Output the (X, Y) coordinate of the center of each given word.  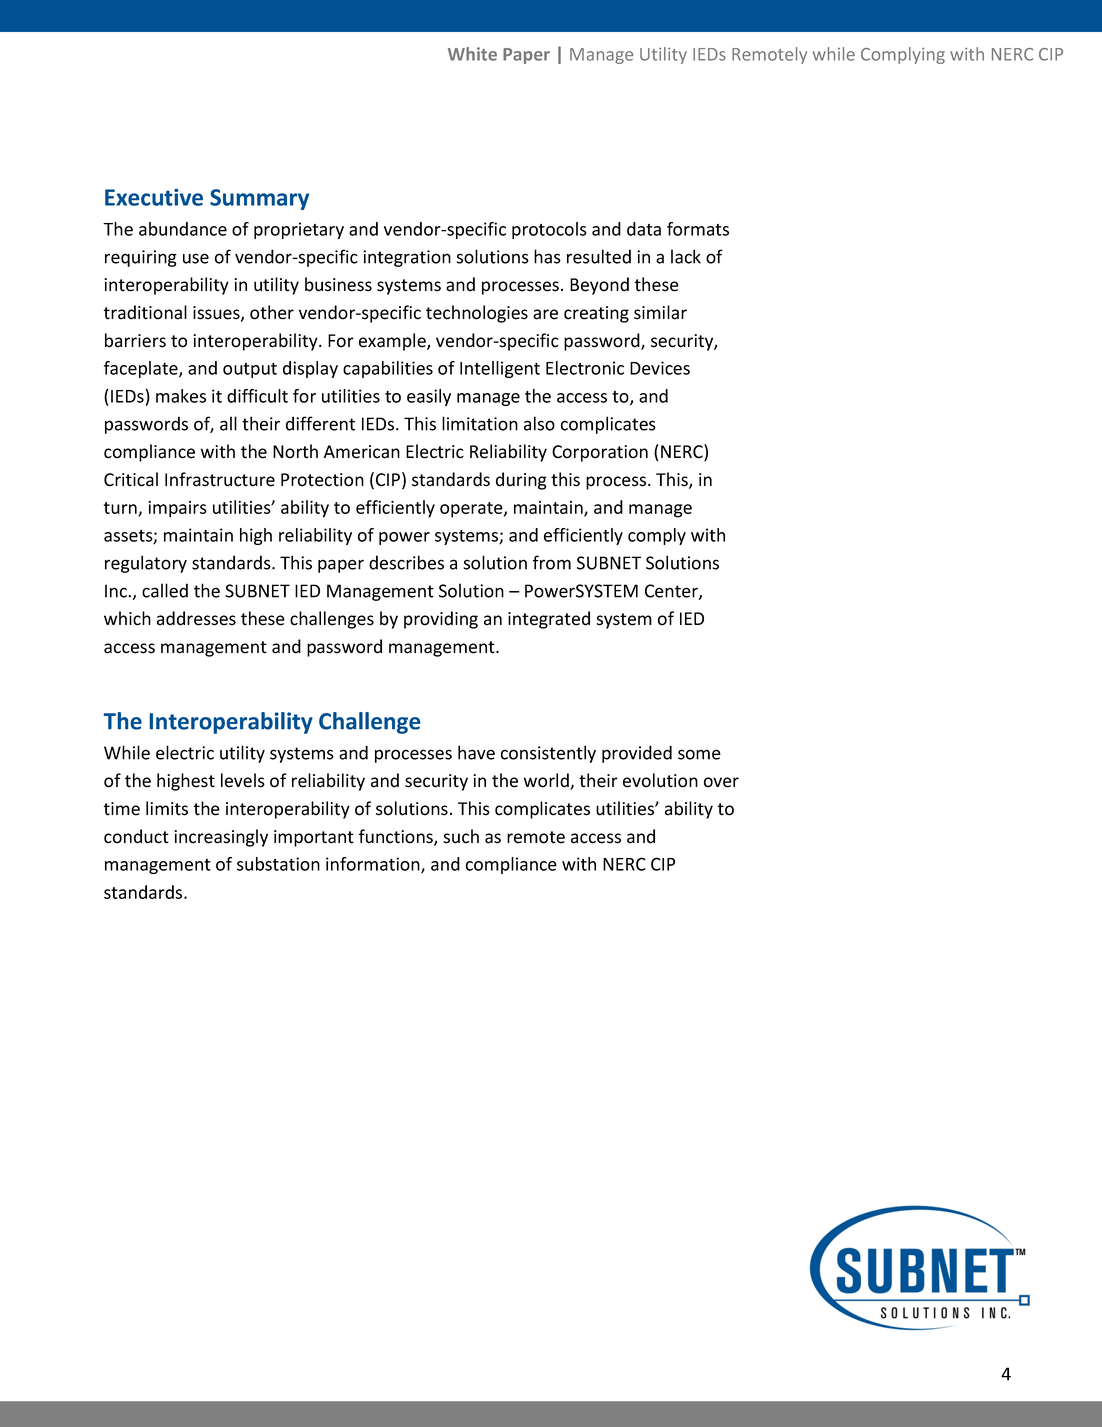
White (472, 54)
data (644, 229)
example (393, 342)
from (552, 562)
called (165, 590)
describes (406, 562)
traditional (145, 312)
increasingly (221, 838)
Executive (154, 197)
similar (660, 312)
